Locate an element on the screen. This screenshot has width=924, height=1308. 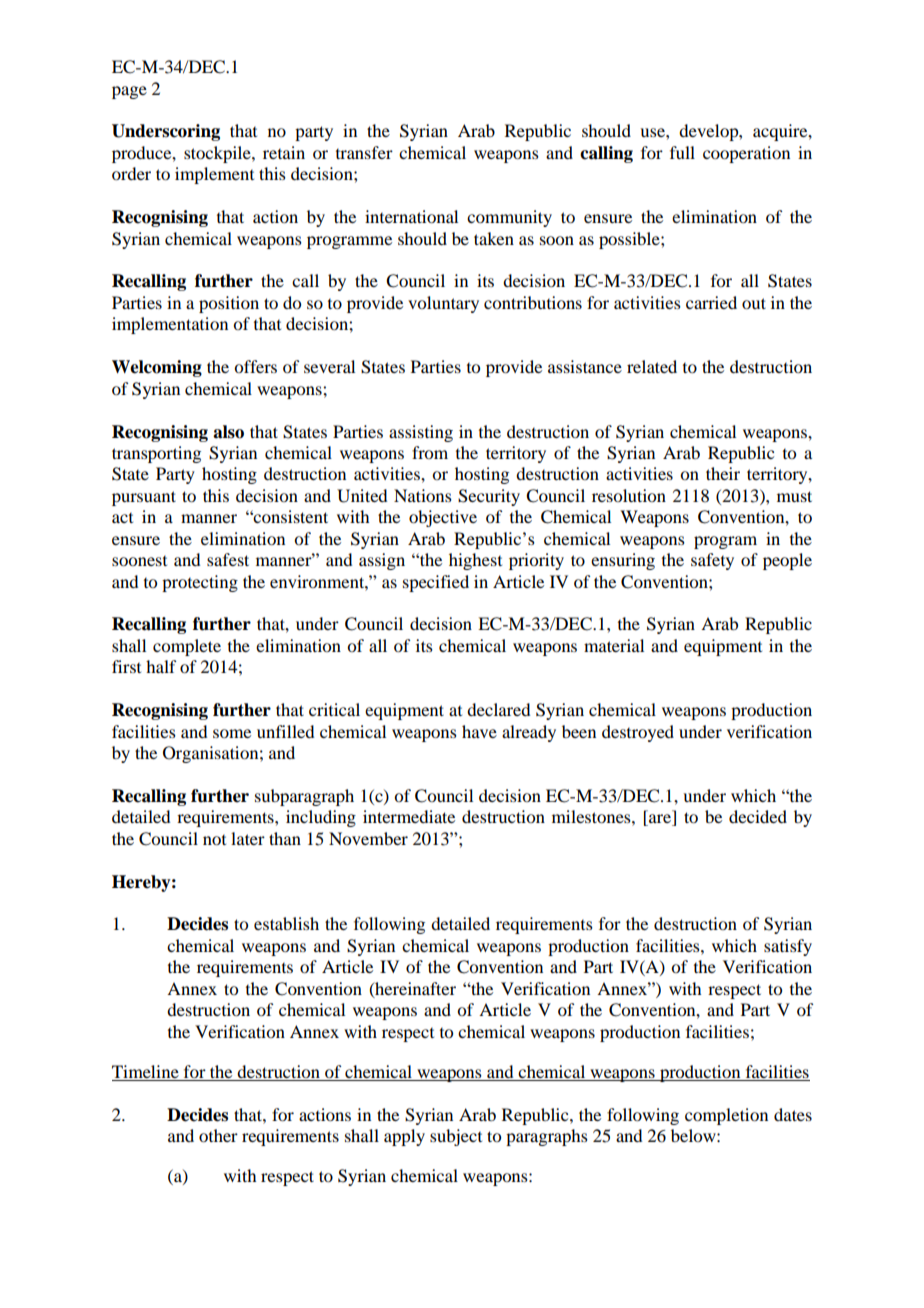
full is located at coordinates (682, 152).
